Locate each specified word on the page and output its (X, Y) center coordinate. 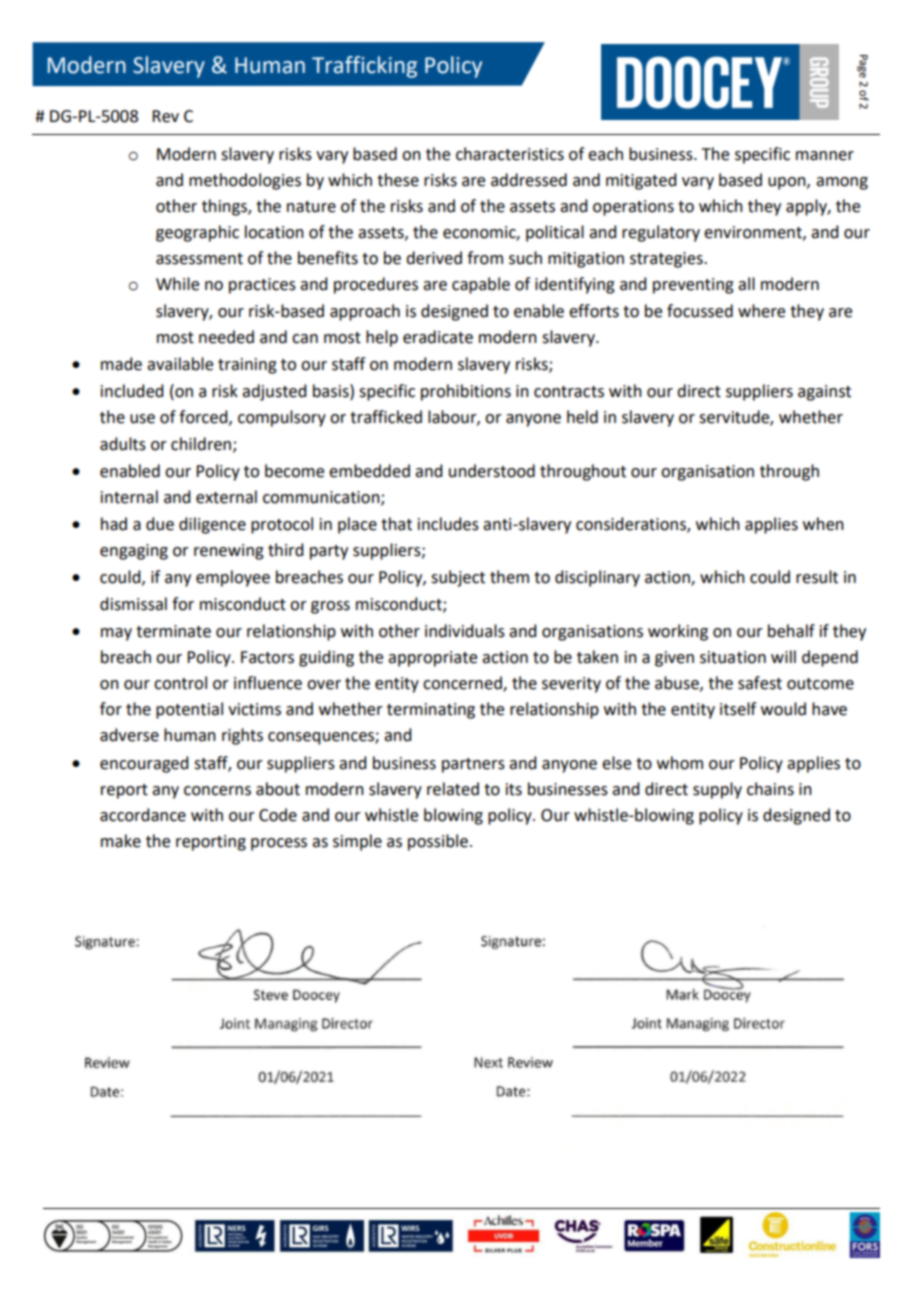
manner (825, 156)
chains (770, 789)
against (824, 393)
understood (492, 471)
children (202, 444)
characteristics (510, 154)
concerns (217, 791)
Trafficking (364, 67)
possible (438, 842)
